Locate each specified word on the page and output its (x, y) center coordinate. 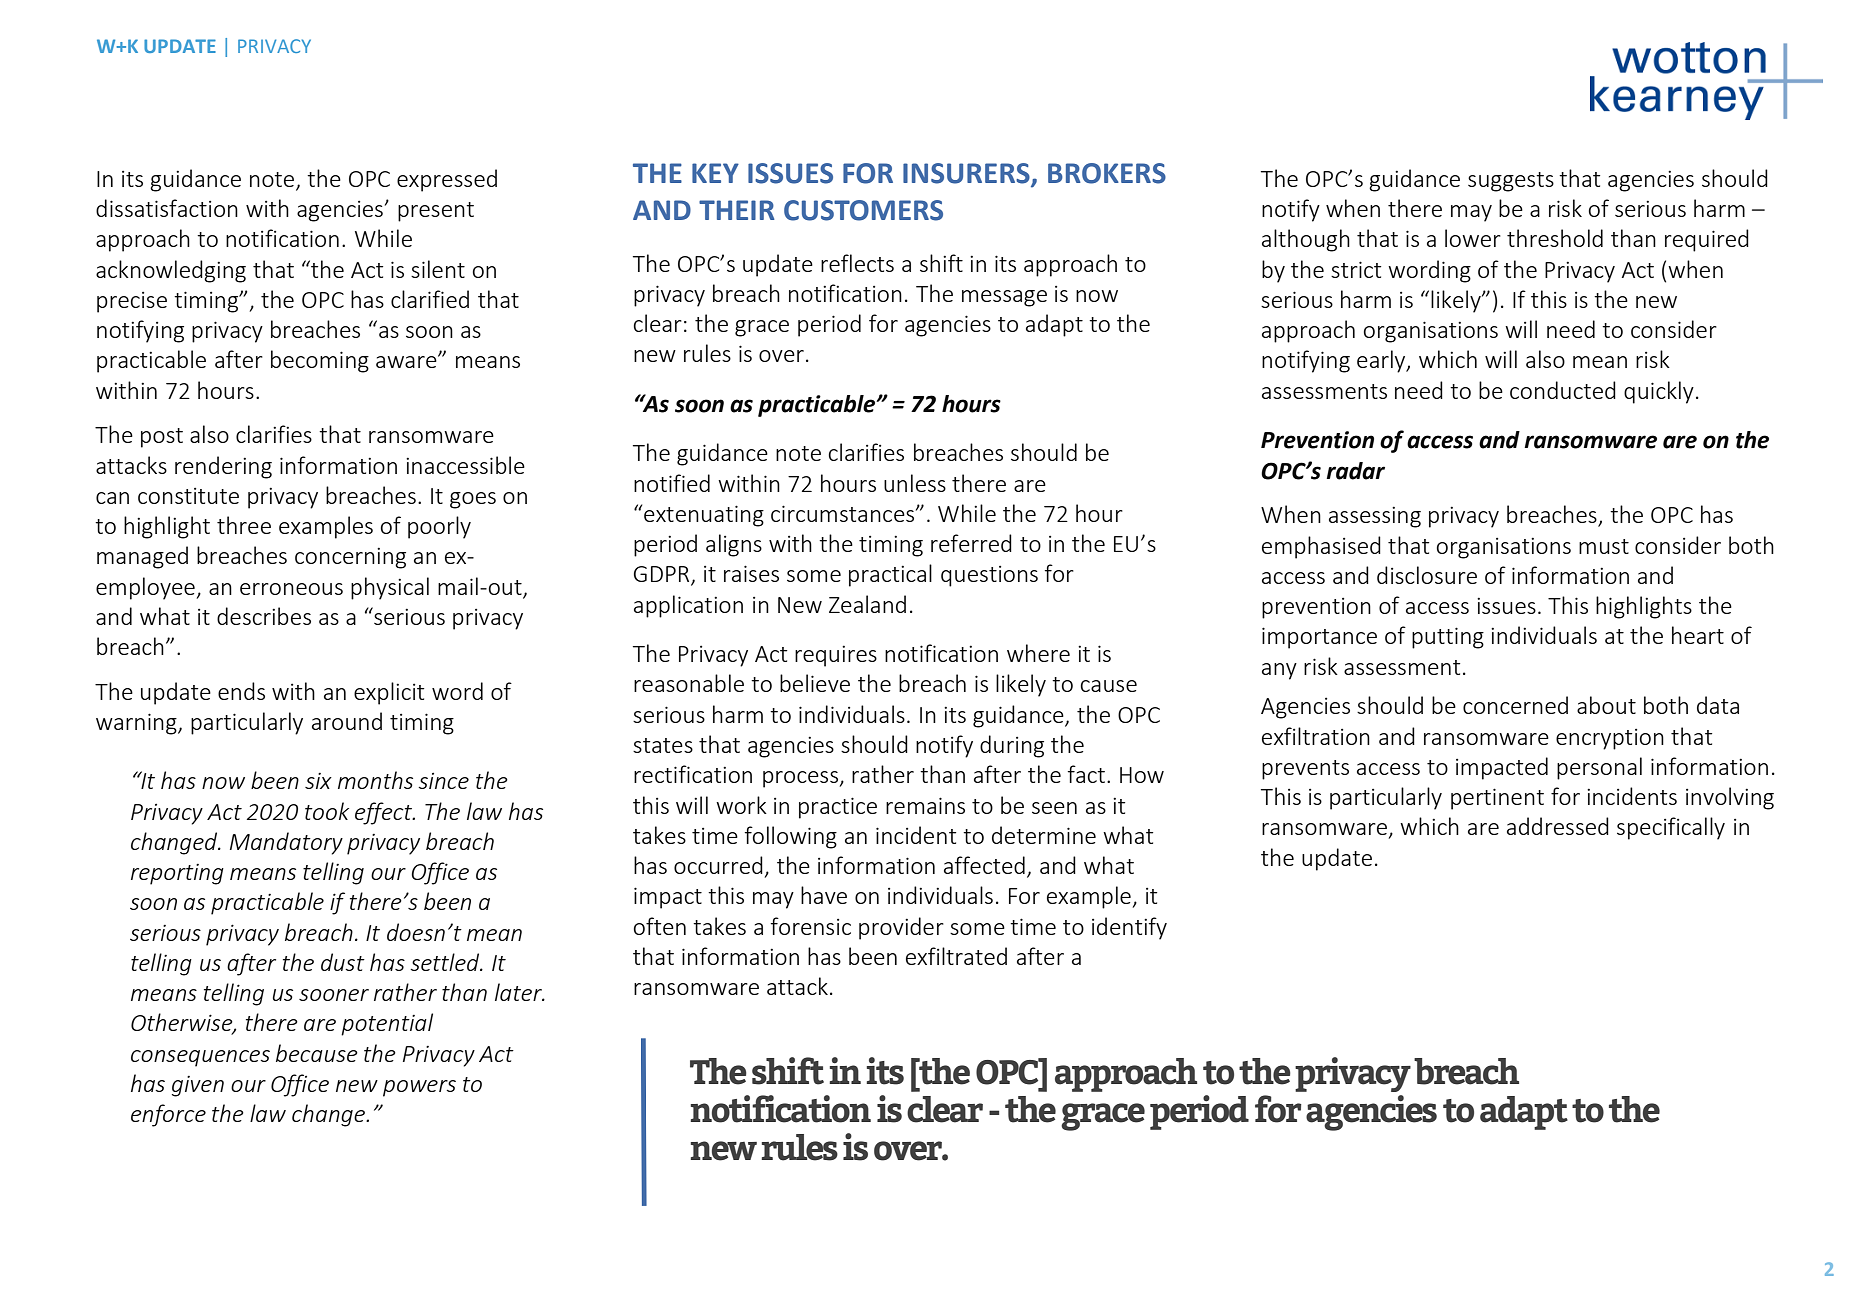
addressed (1558, 826)
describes (264, 616)
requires (836, 656)
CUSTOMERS (863, 210)
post (162, 438)
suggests (1511, 182)
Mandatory (286, 843)
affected (984, 865)
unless (915, 483)
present (436, 212)
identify (1129, 928)
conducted (1563, 390)
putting (1448, 638)
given (198, 1086)
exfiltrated (956, 956)
